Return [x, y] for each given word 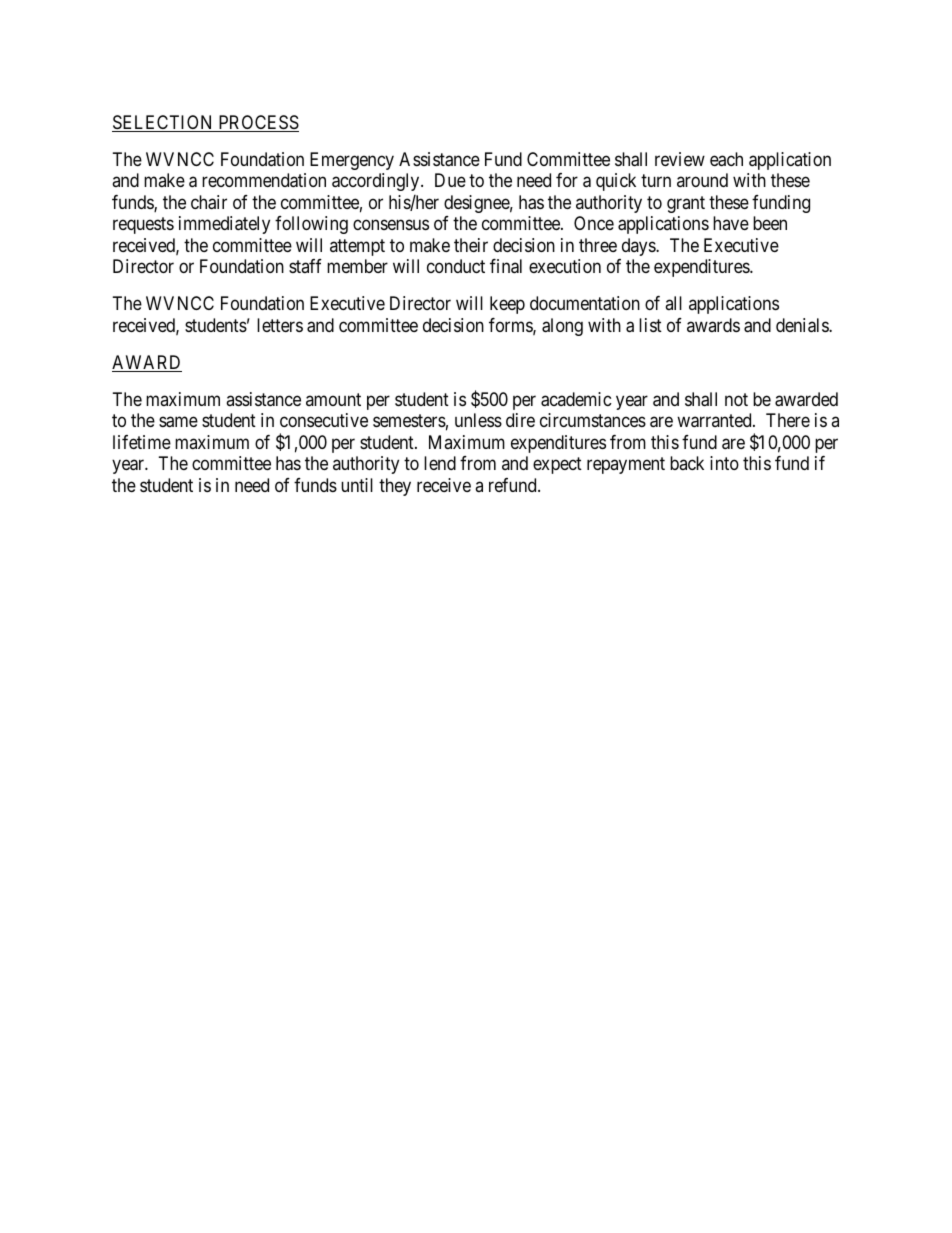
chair [209, 202]
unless [478, 420]
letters [280, 325]
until [357, 485]
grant [686, 204]
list [650, 325]
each [726, 159]
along [562, 327]
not [736, 399]
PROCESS [257, 123]
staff [305, 266]
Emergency [352, 161]
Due [450, 180]
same [178, 422]
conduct [456, 266]
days [639, 247]
